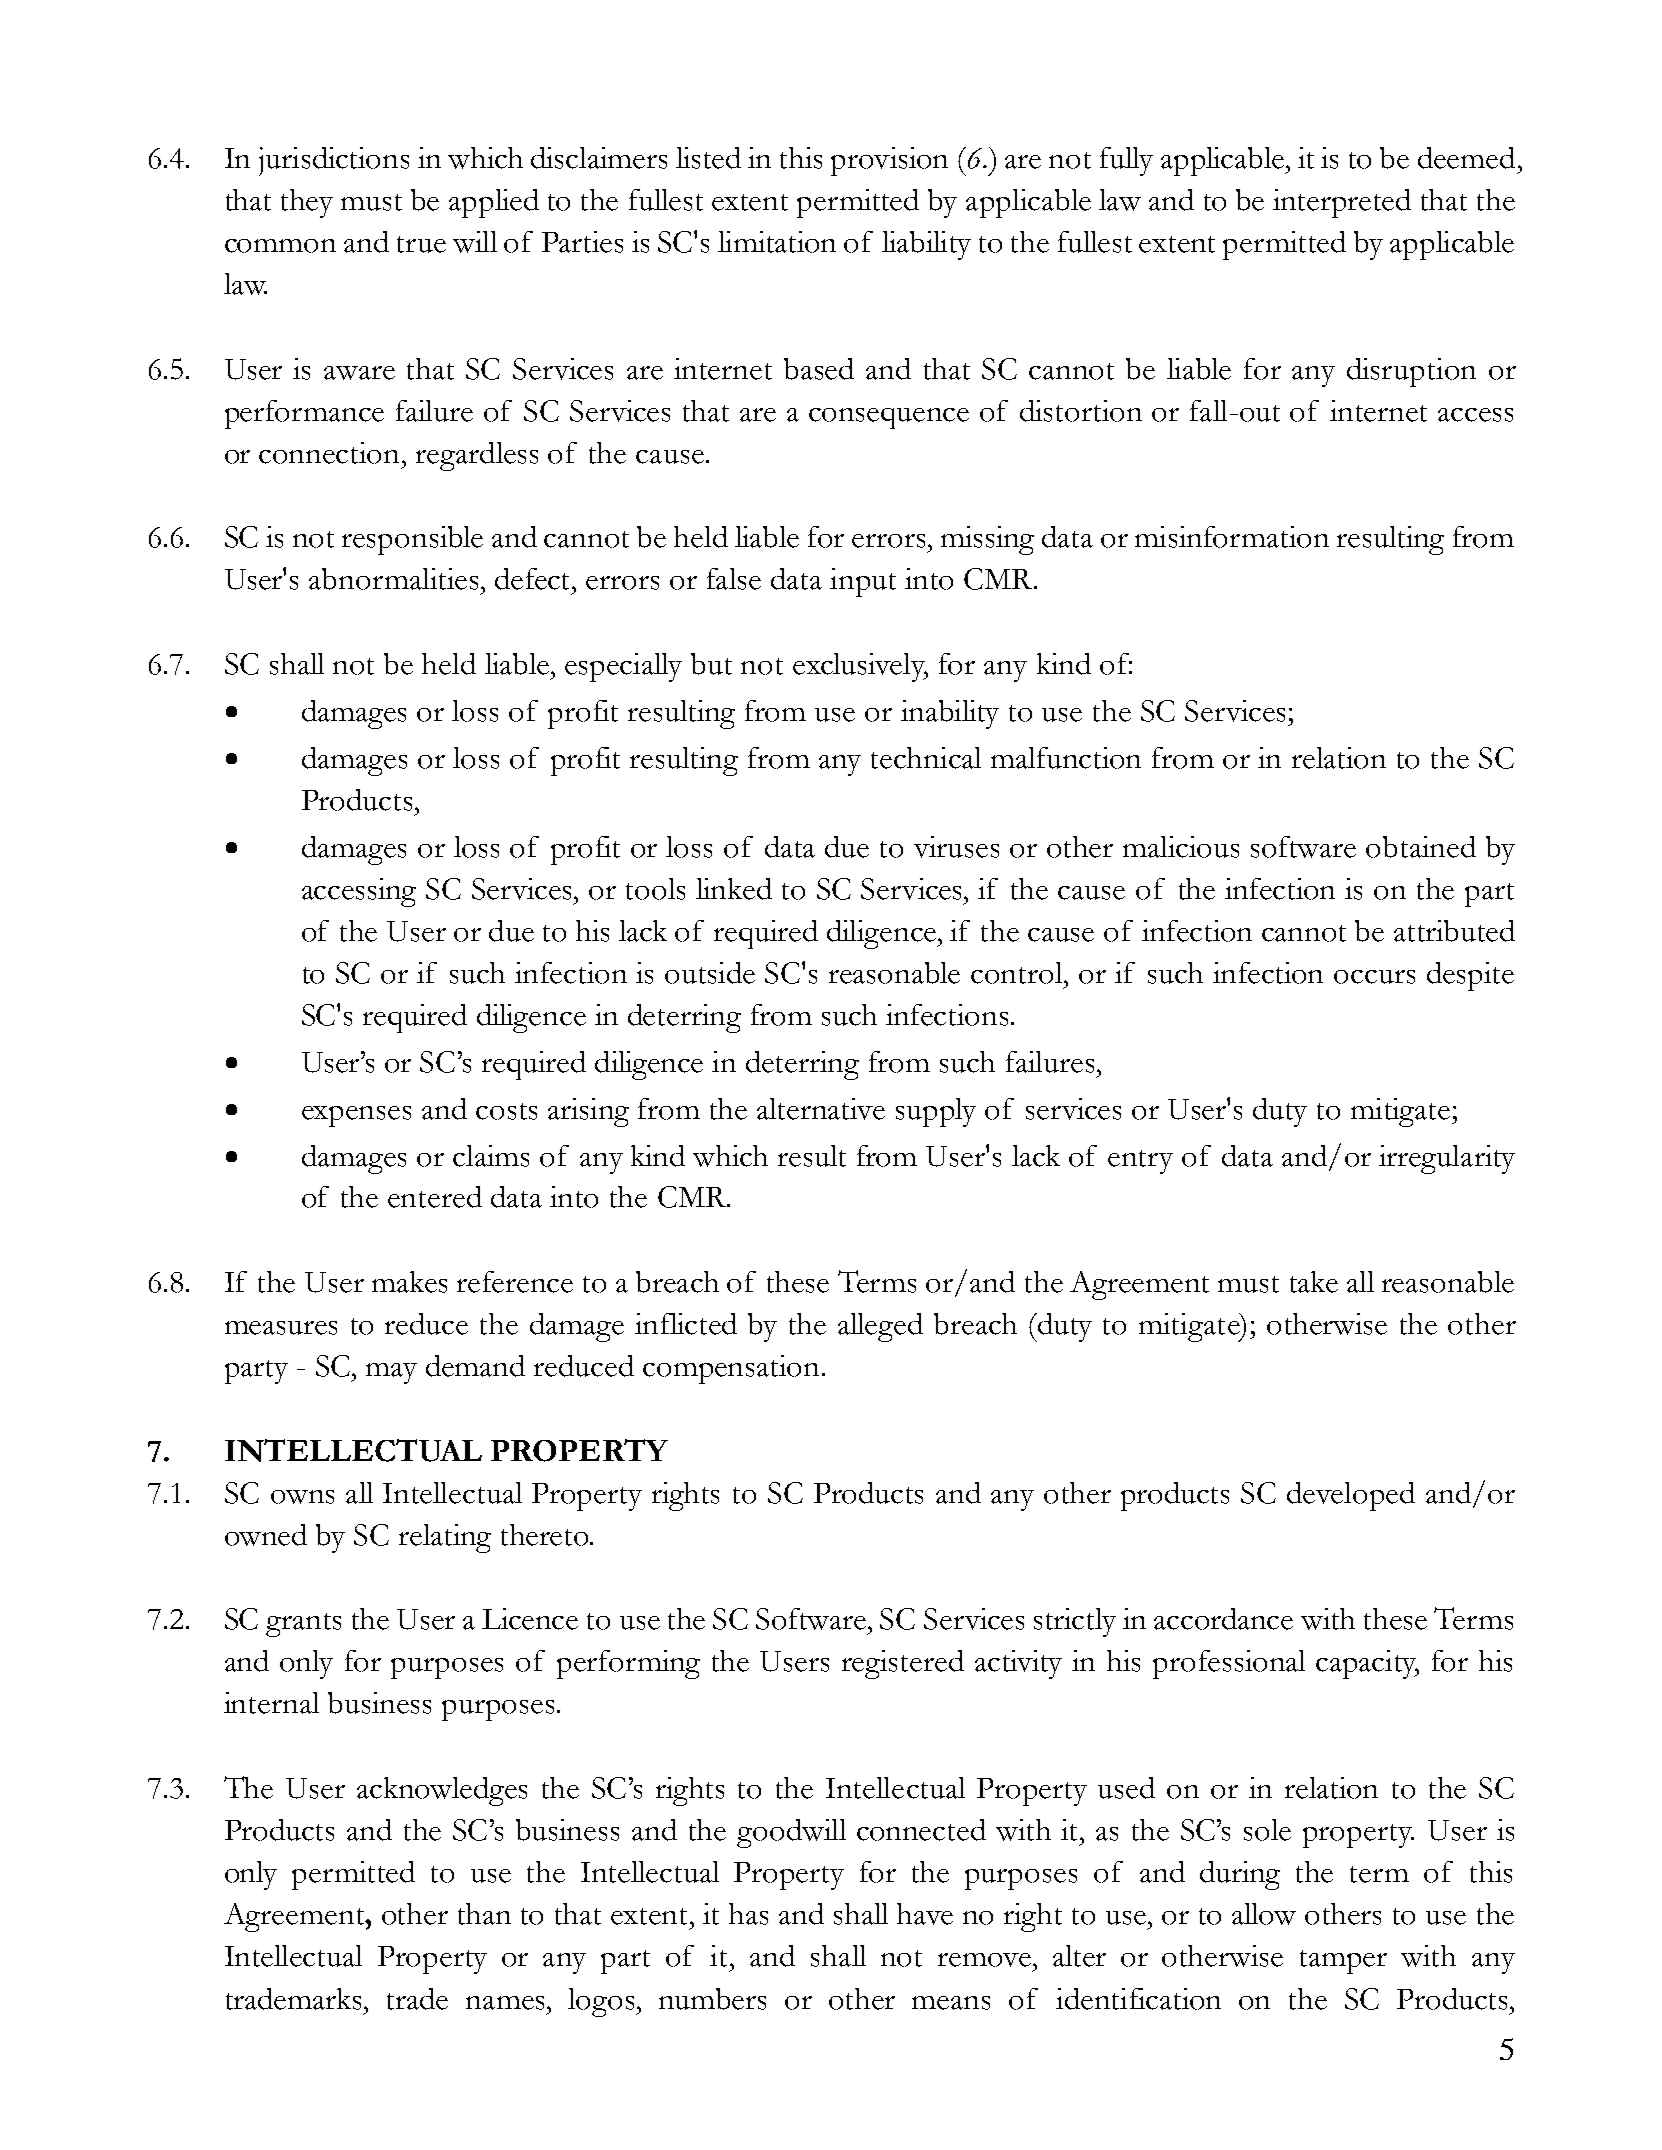 The height and width of the screenshot is (2150, 1662). What do you see at coordinates (903, 1664) in the screenshot?
I see `registered` at bounding box center [903, 1664].
